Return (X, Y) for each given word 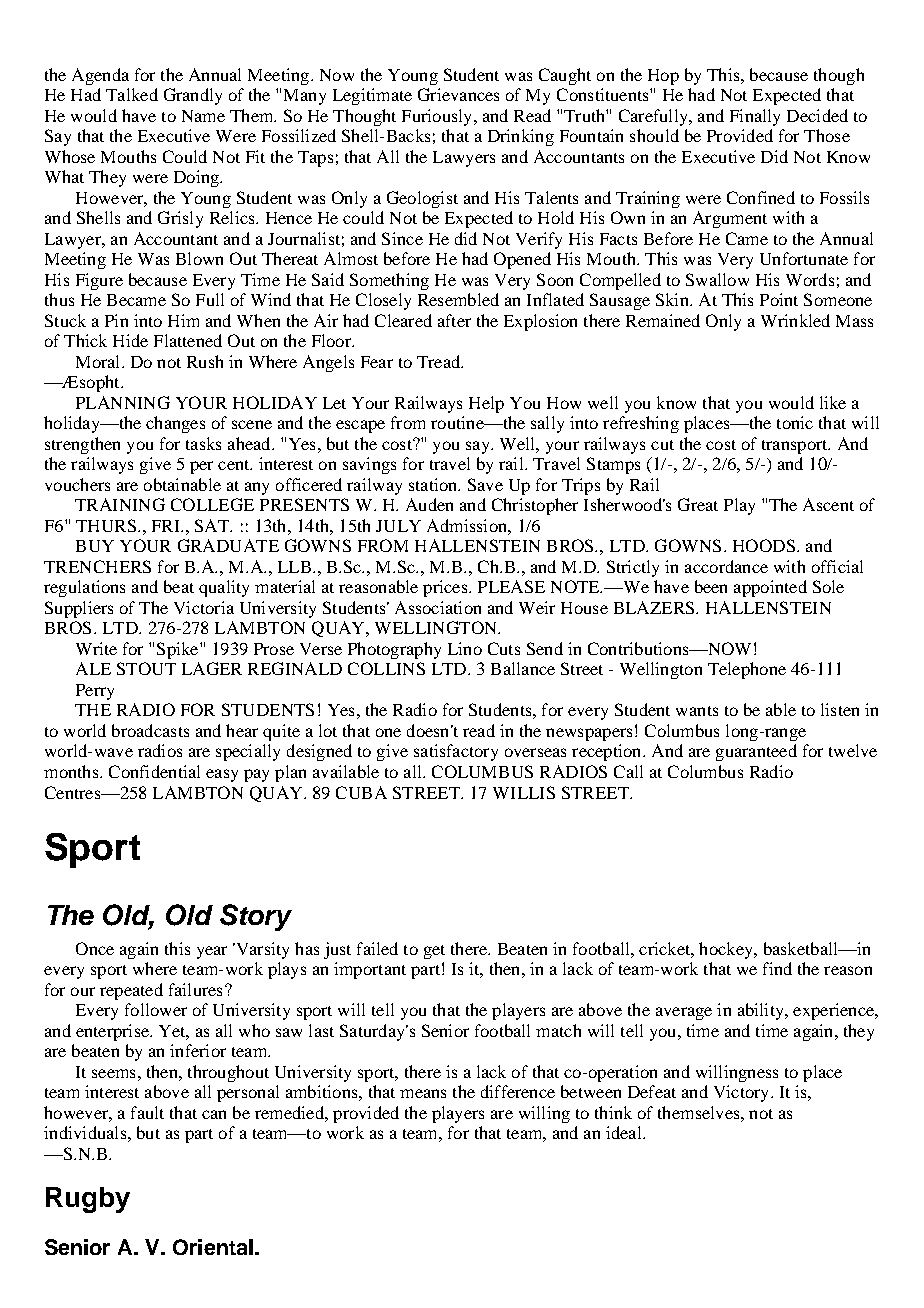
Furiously (438, 117)
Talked (132, 94)
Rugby (88, 1200)
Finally (755, 117)
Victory (743, 1093)
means (423, 1093)
